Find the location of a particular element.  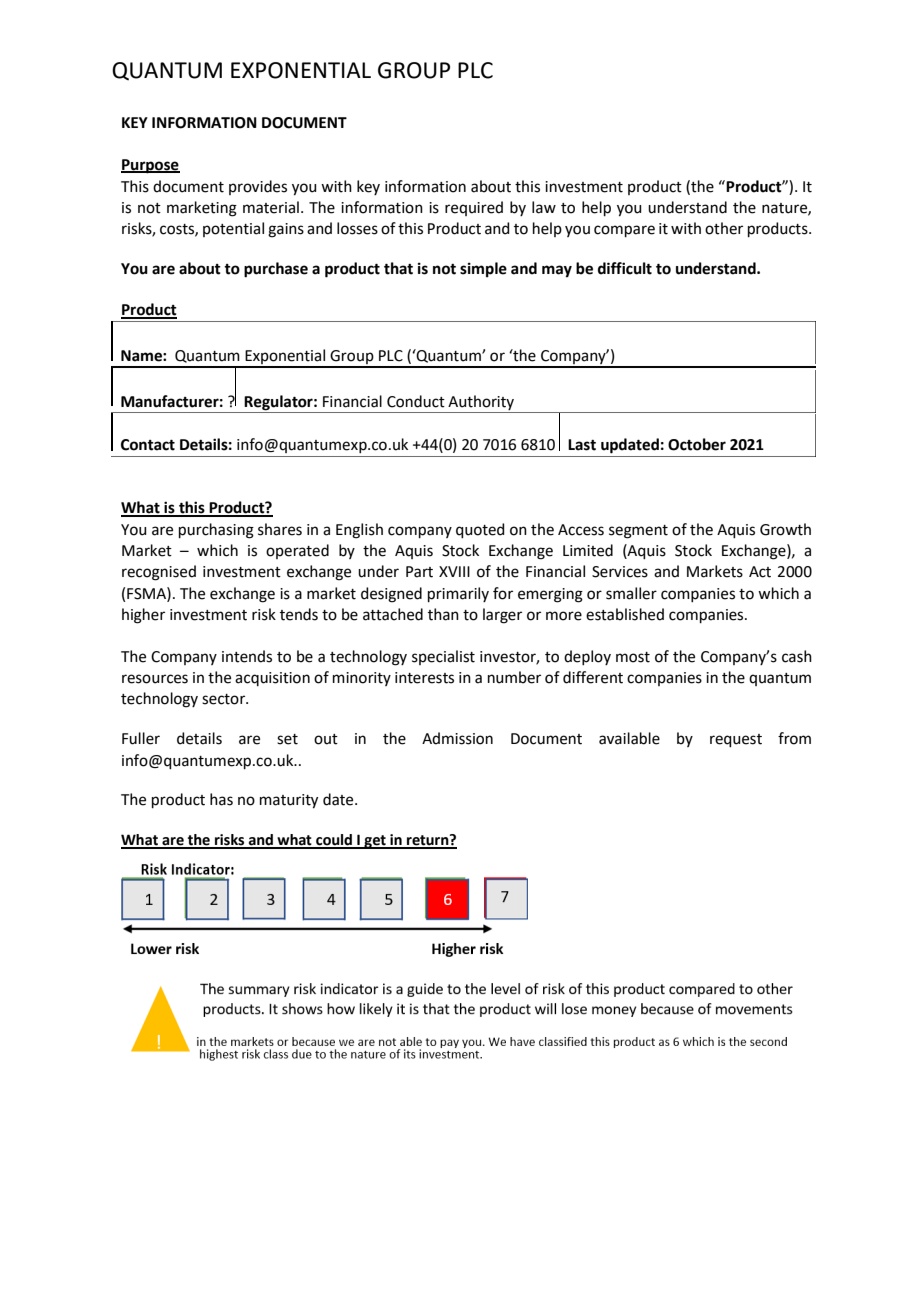

Growth is located at coordinates (785, 529).
